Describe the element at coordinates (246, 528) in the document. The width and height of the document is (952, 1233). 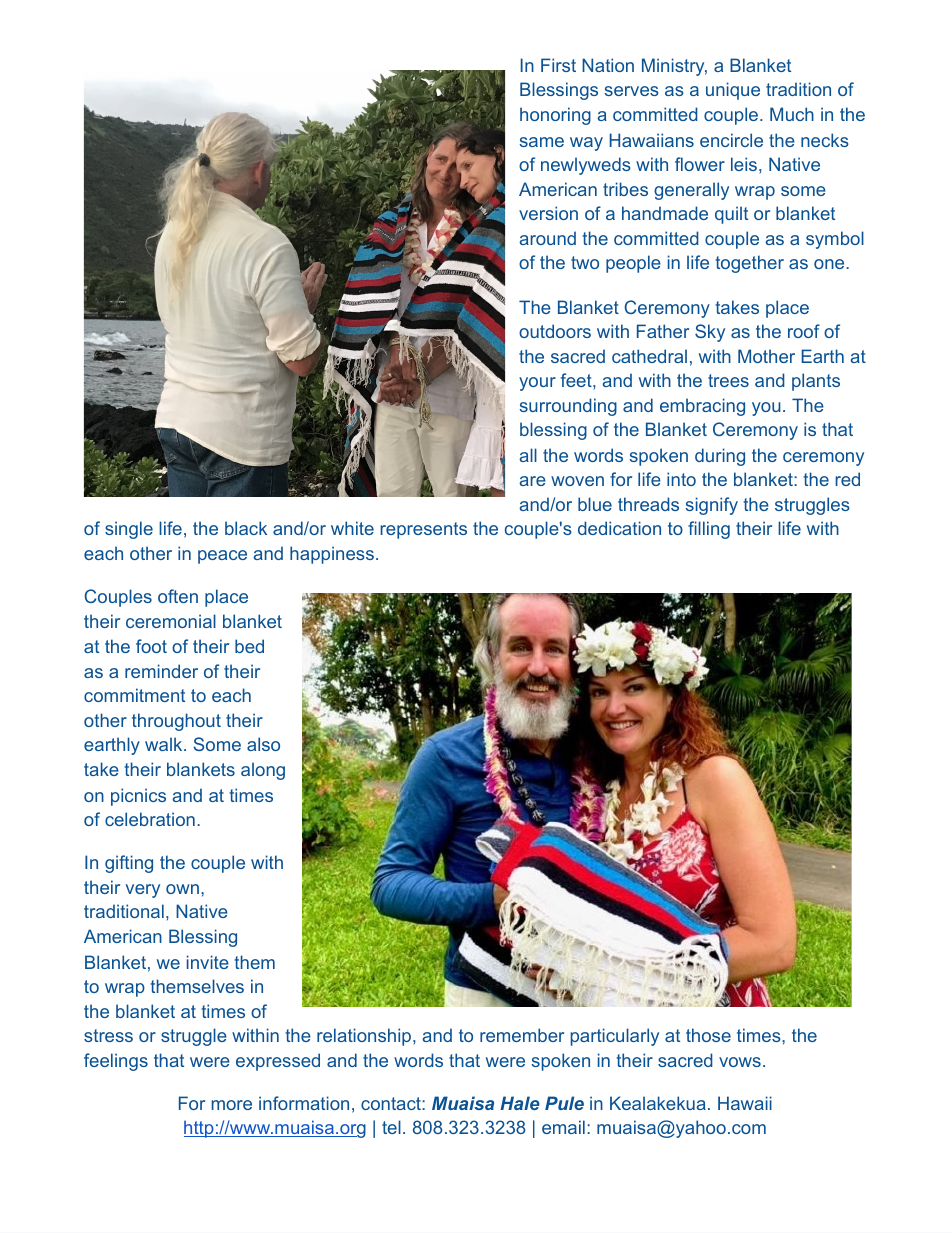
I see `black` at that location.
